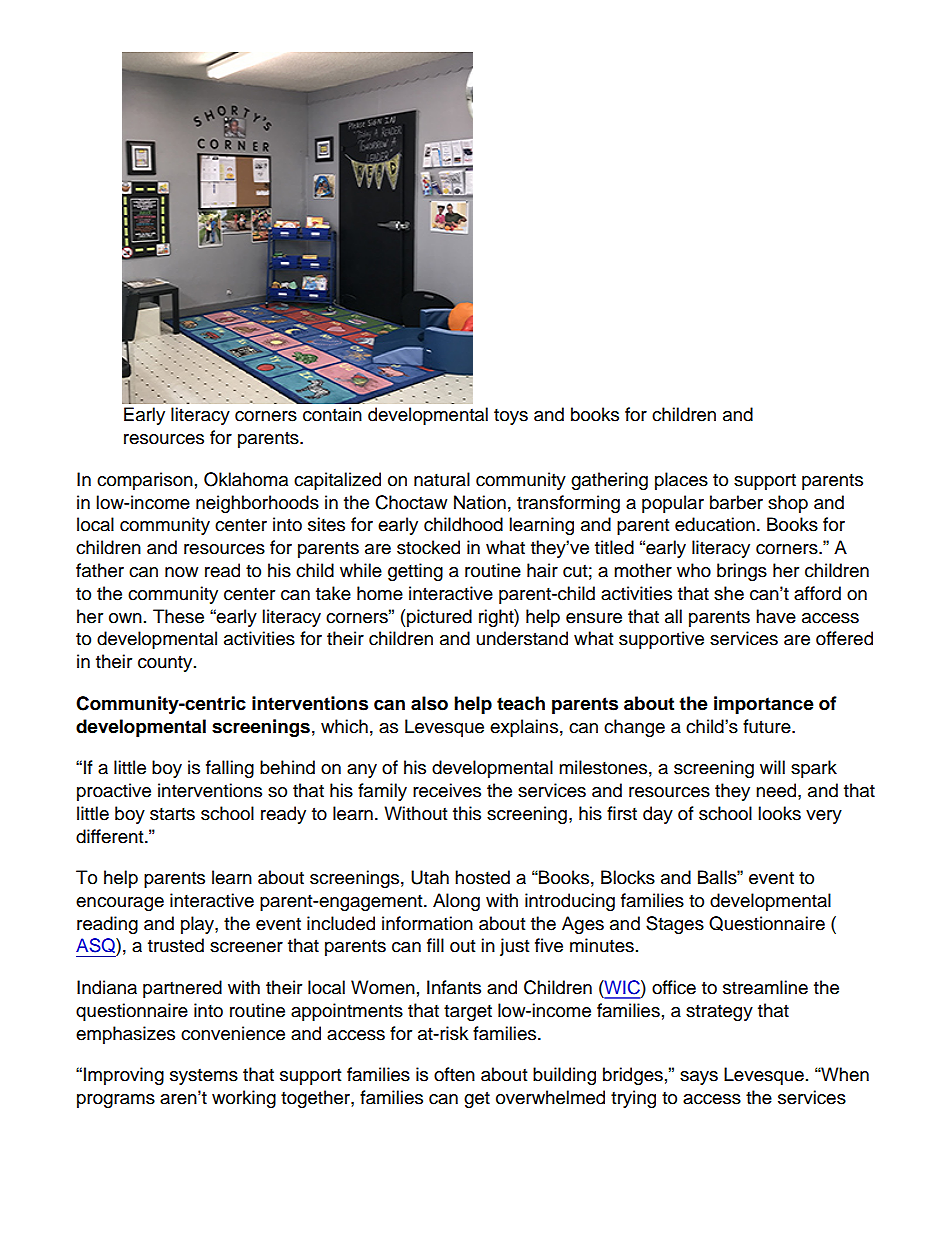 This page has width=952, height=1233. Describe the element at coordinates (429, 703) in the page. I see `also` at that location.
